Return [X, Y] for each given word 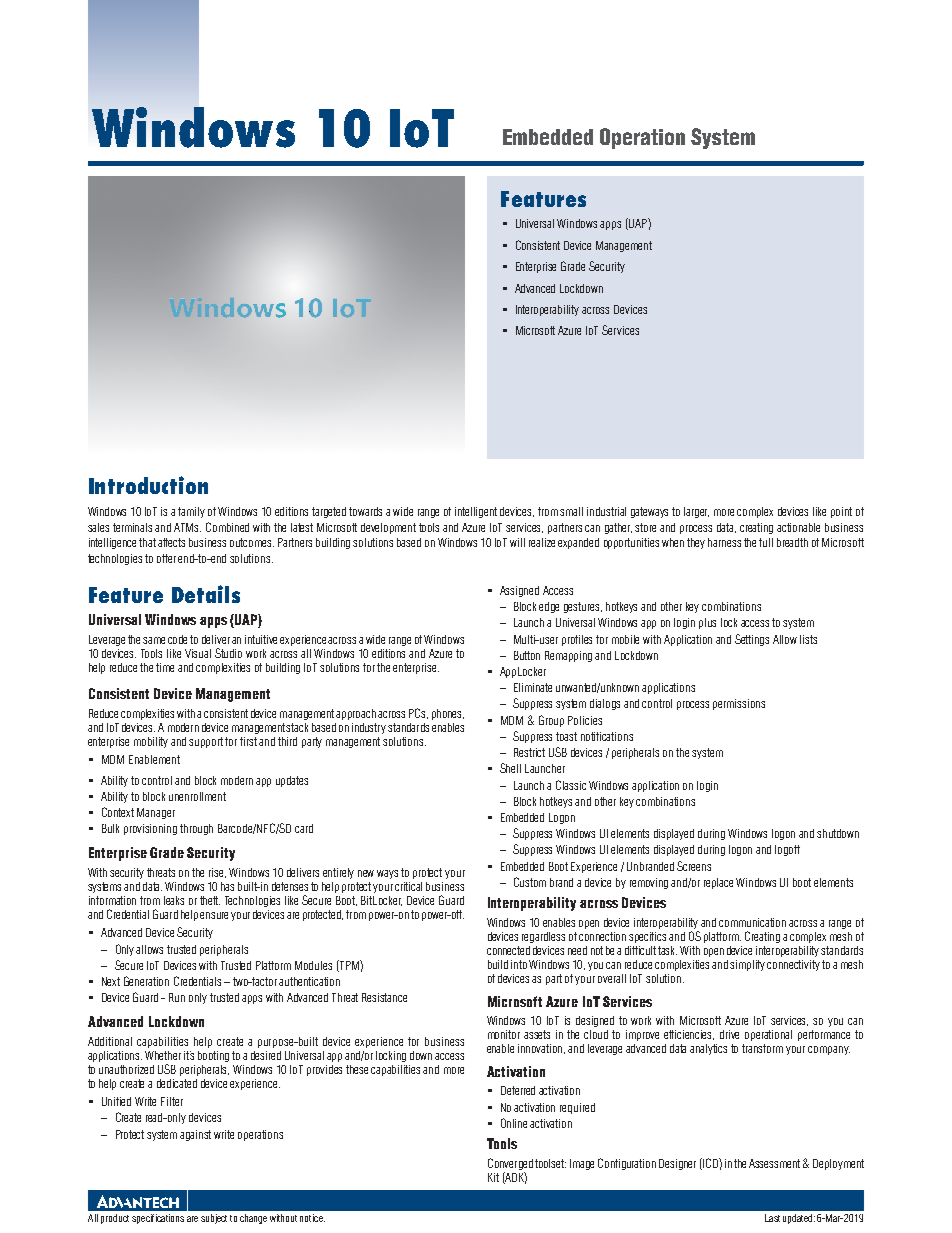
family [191, 512]
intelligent [476, 512]
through [196, 829]
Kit [493, 1177]
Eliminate [533, 687]
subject [214, 1219]
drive [729, 1034]
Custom [530, 882]
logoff [787, 850]
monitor [504, 1034]
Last [772, 1218]
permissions [739, 704]
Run [177, 997]
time [165, 667]
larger [696, 512]
